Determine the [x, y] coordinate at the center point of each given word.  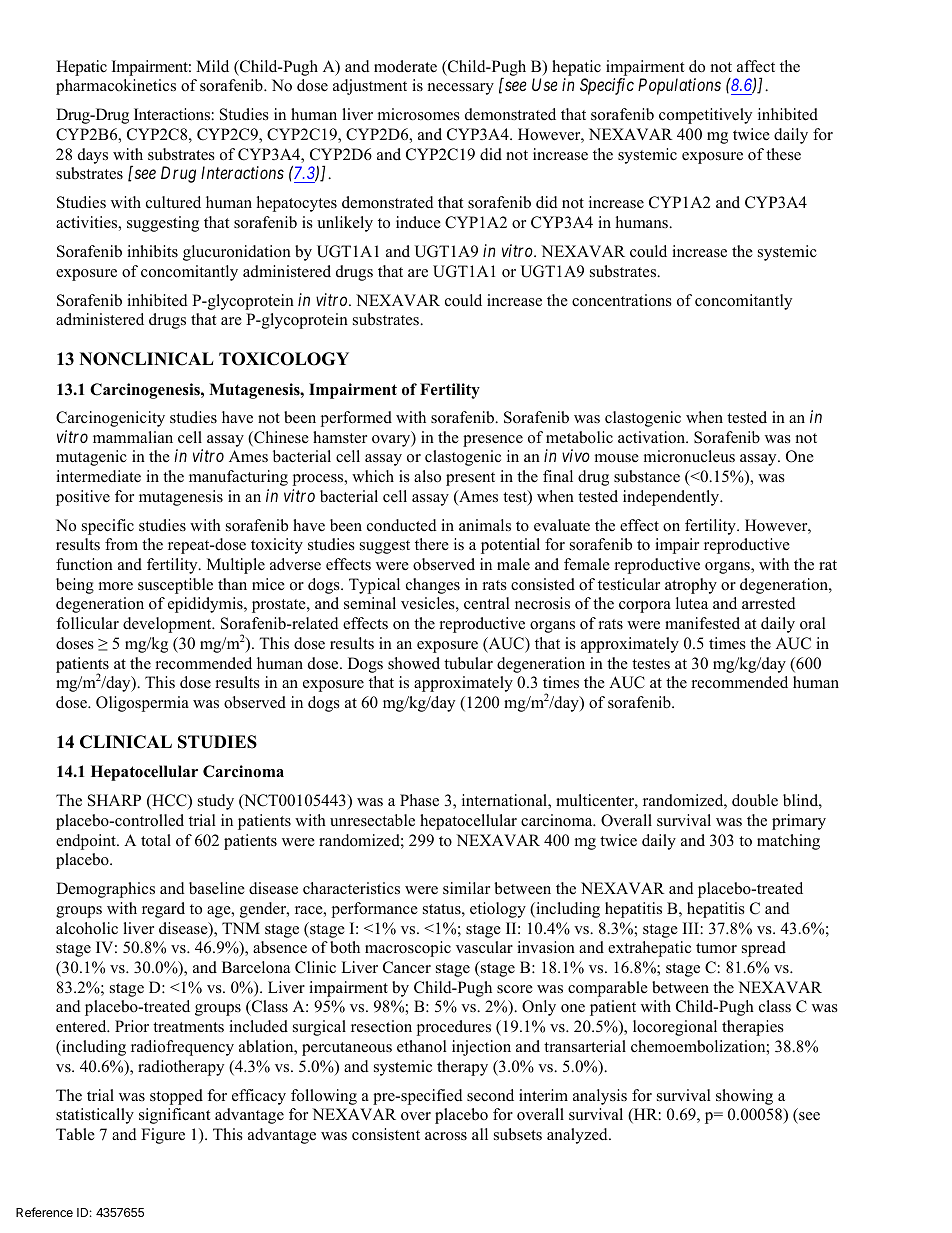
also [427, 476]
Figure [163, 1136]
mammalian [133, 437]
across [446, 1136]
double [755, 800]
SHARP [114, 800]
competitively [705, 116]
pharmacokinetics [116, 87]
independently [672, 498]
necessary [461, 89]
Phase [419, 800]
